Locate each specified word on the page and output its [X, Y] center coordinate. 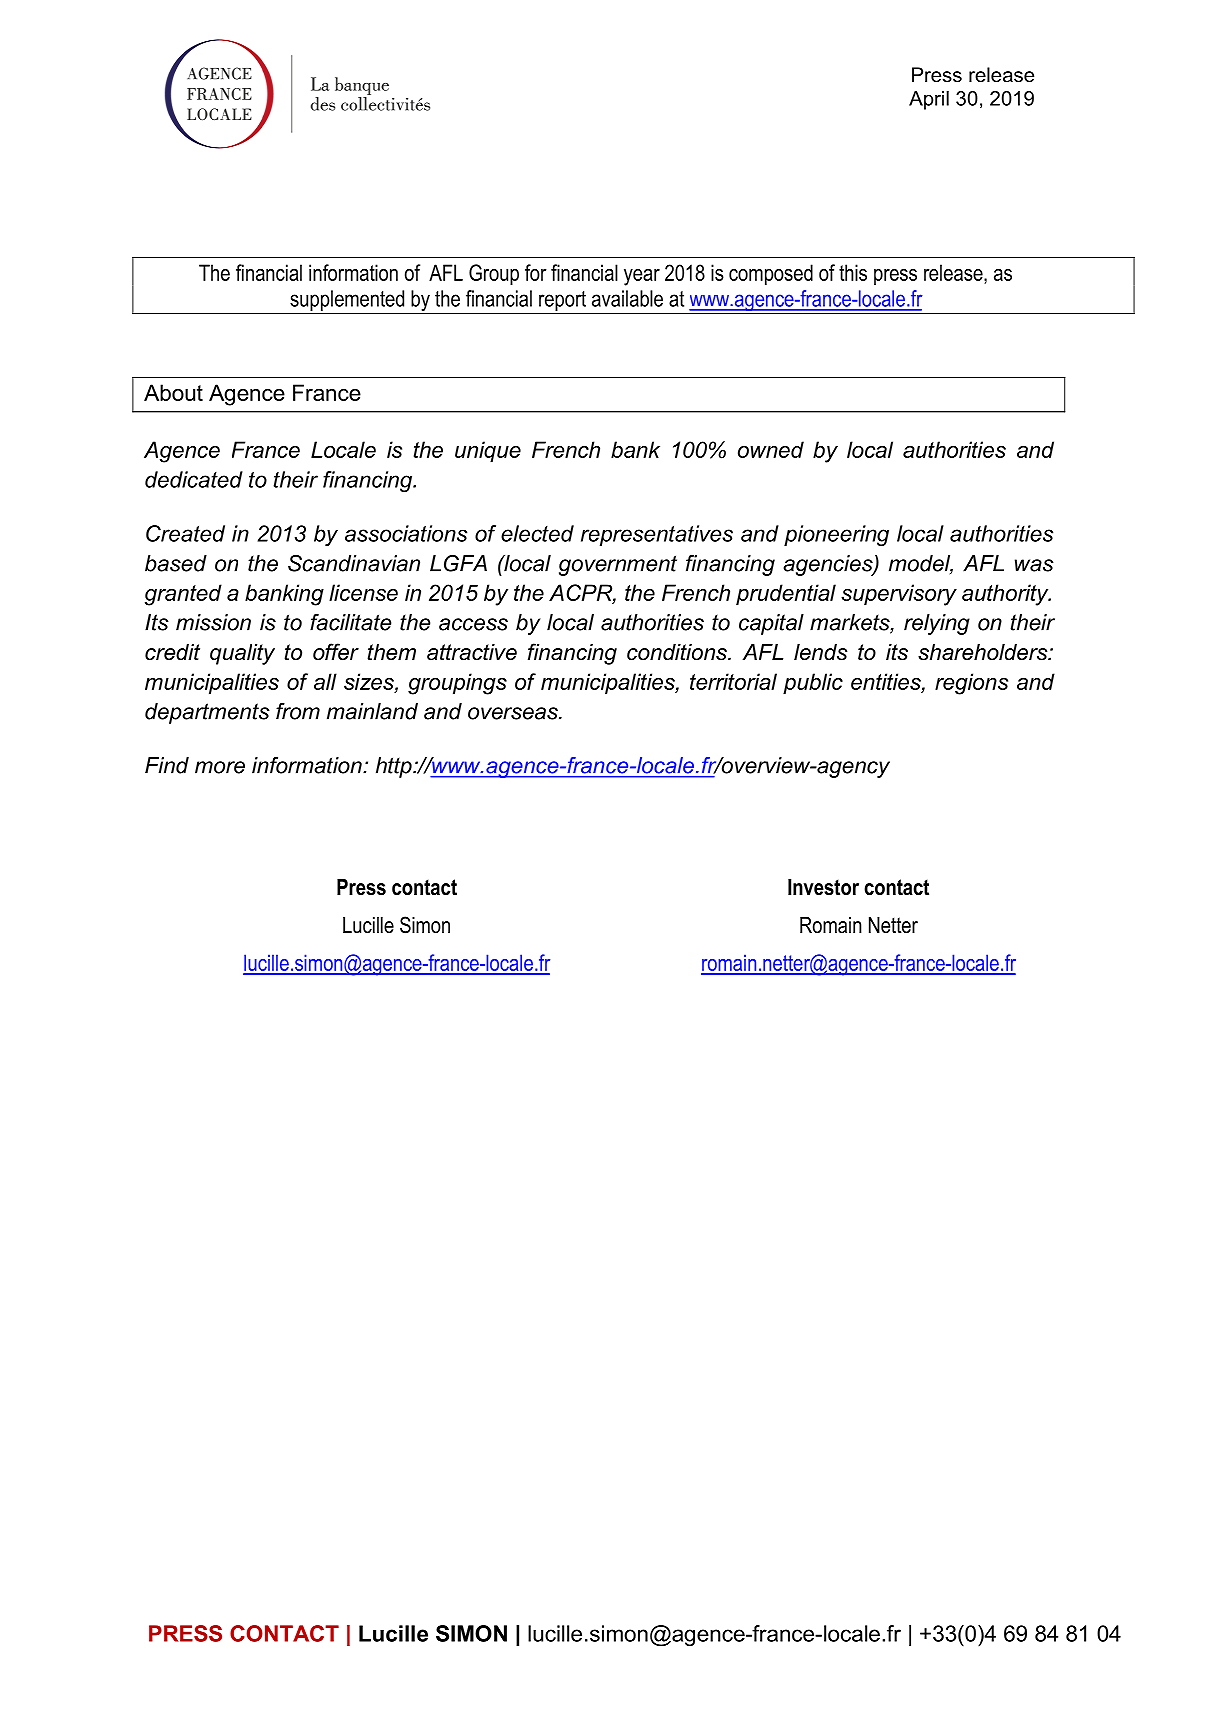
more [220, 767]
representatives [657, 535]
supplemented [347, 300]
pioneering [836, 535]
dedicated [194, 479]
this [853, 272]
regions [971, 684]
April [929, 100]
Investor [823, 887]
